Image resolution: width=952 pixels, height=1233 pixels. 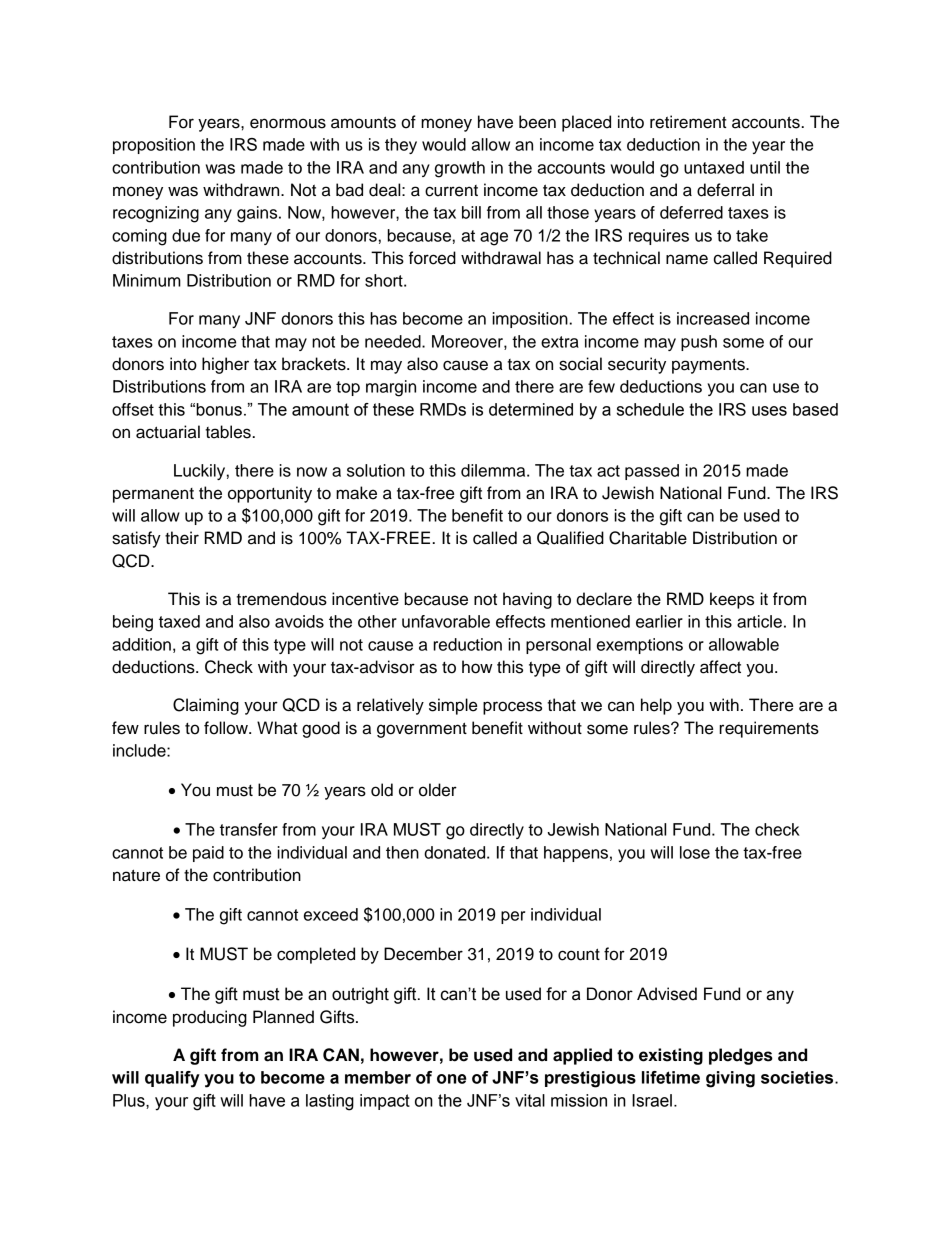 What do you see at coordinates (460, 169) in the document?
I see `growth` at bounding box center [460, 169].
